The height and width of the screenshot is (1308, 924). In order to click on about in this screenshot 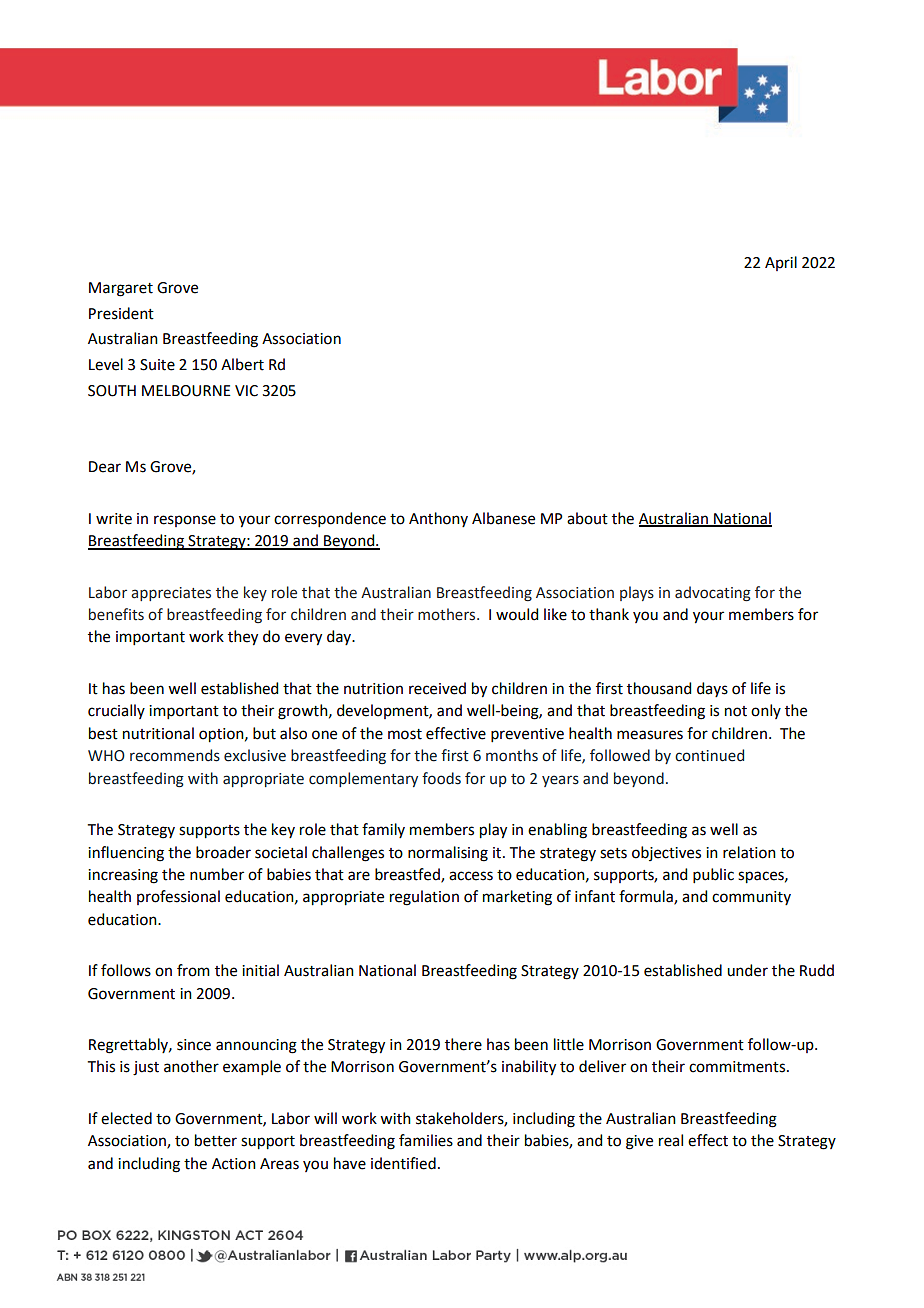, I will do `click(587, 518)`.
